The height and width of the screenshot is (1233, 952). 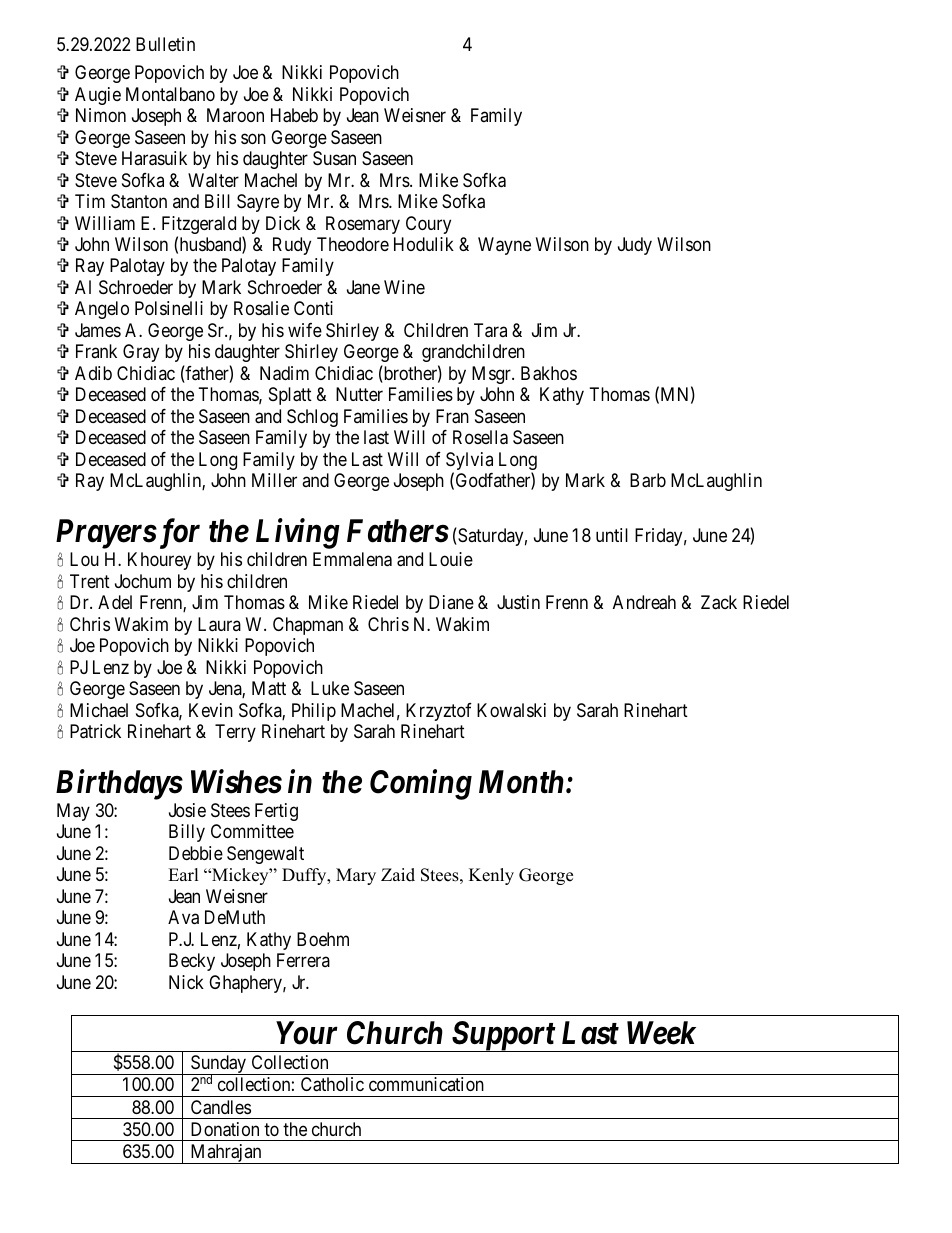 I want to click on until, so click(x=612, y=535).
